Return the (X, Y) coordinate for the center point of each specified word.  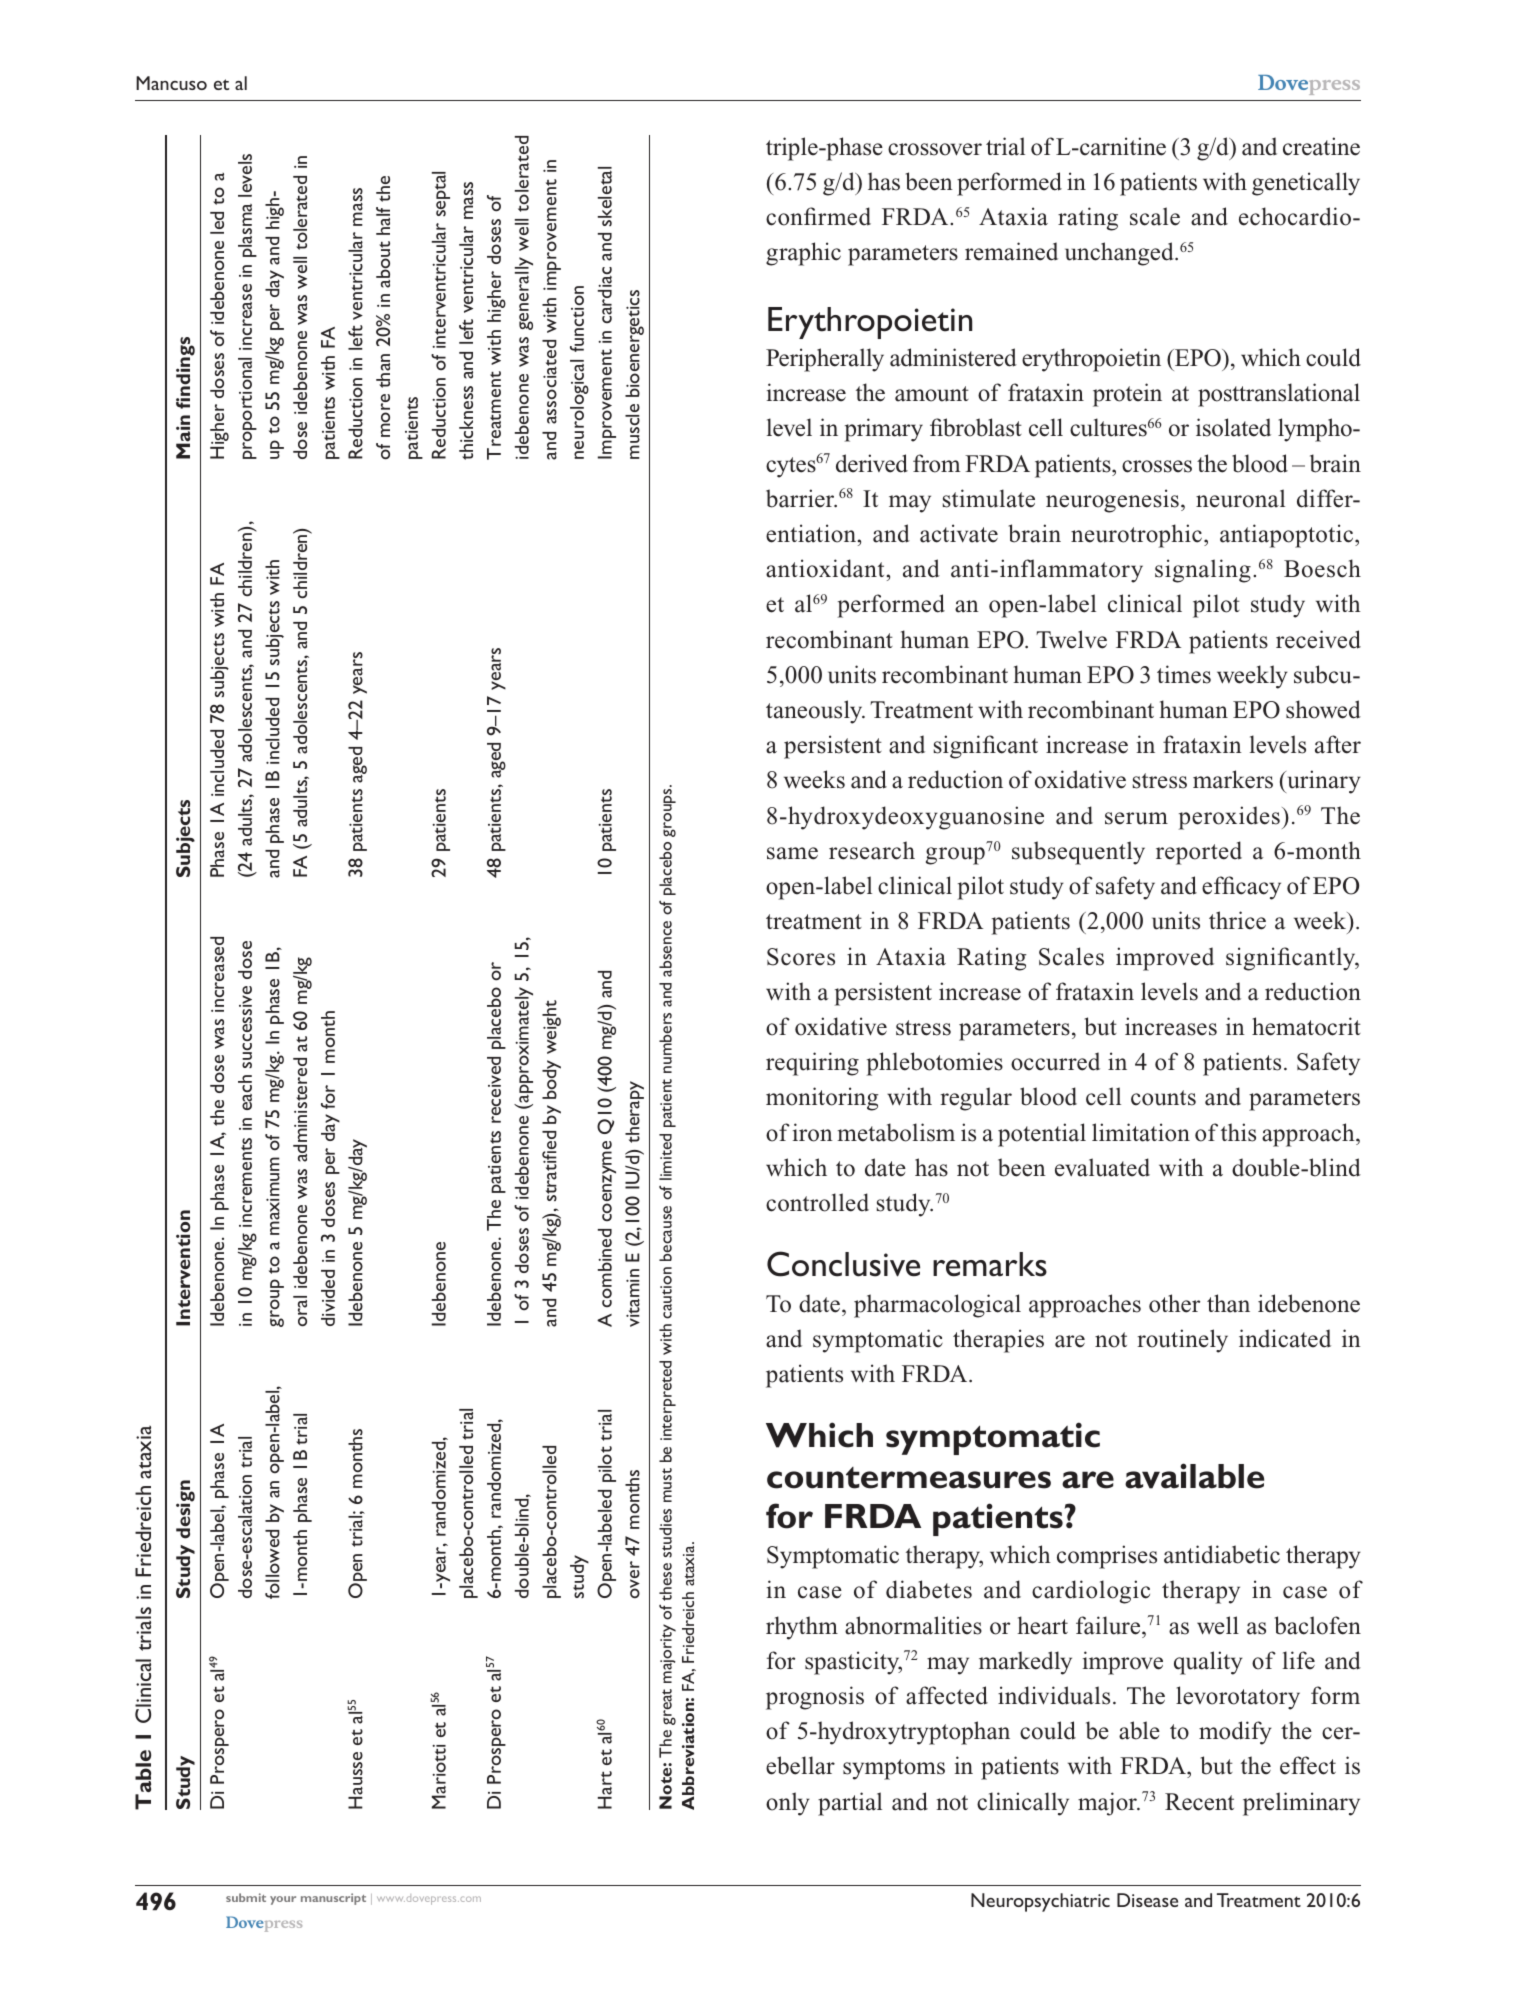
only (788, 1804)
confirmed (818, 216)
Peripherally (825, 360)
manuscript (333, 1899)
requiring (812, 1064)
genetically (1306, 184)
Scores (801, 957)
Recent (1199, 1802)
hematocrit (1306, 1026)
